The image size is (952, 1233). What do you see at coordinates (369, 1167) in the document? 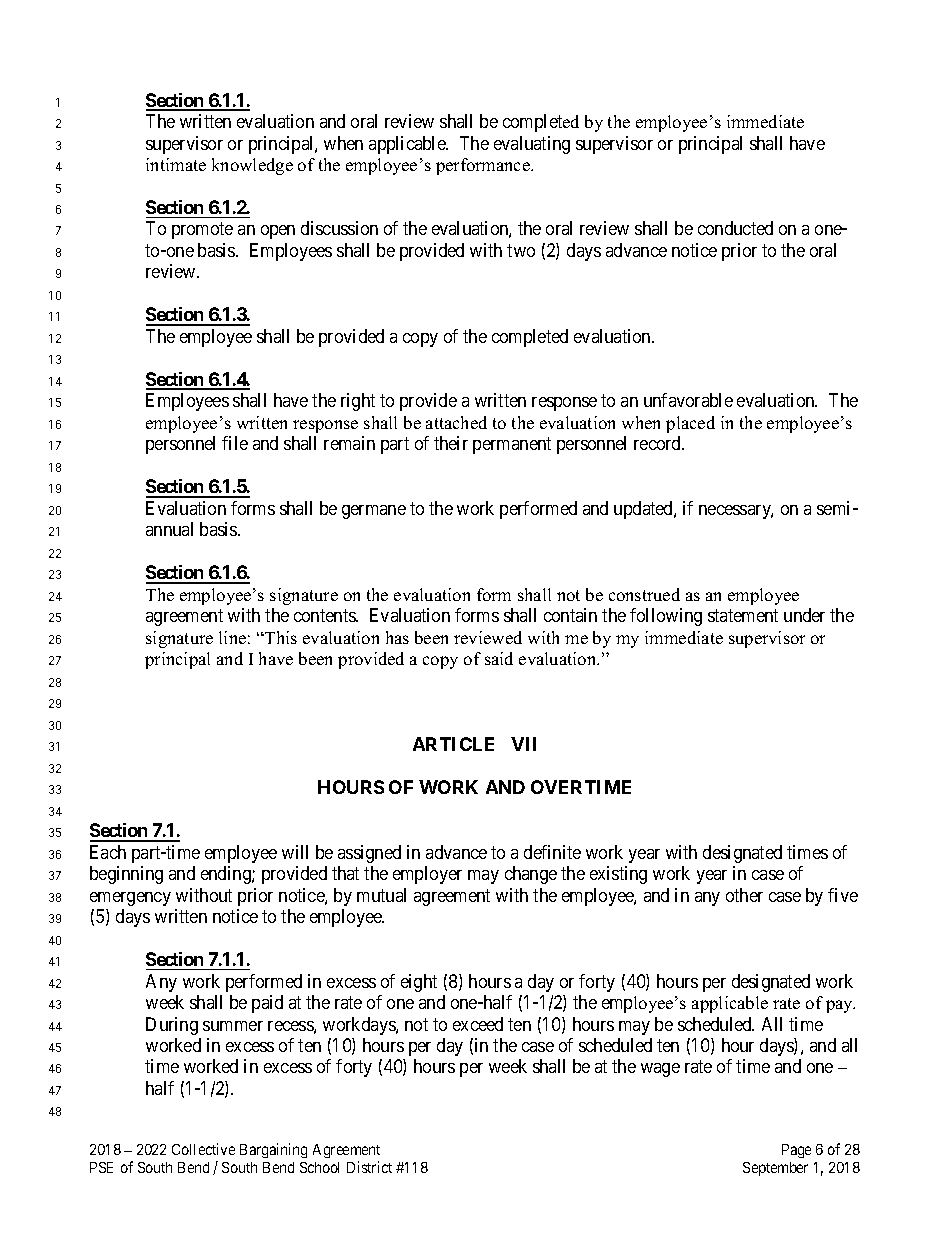
I see `District` at bounding box center [369, 1167].
